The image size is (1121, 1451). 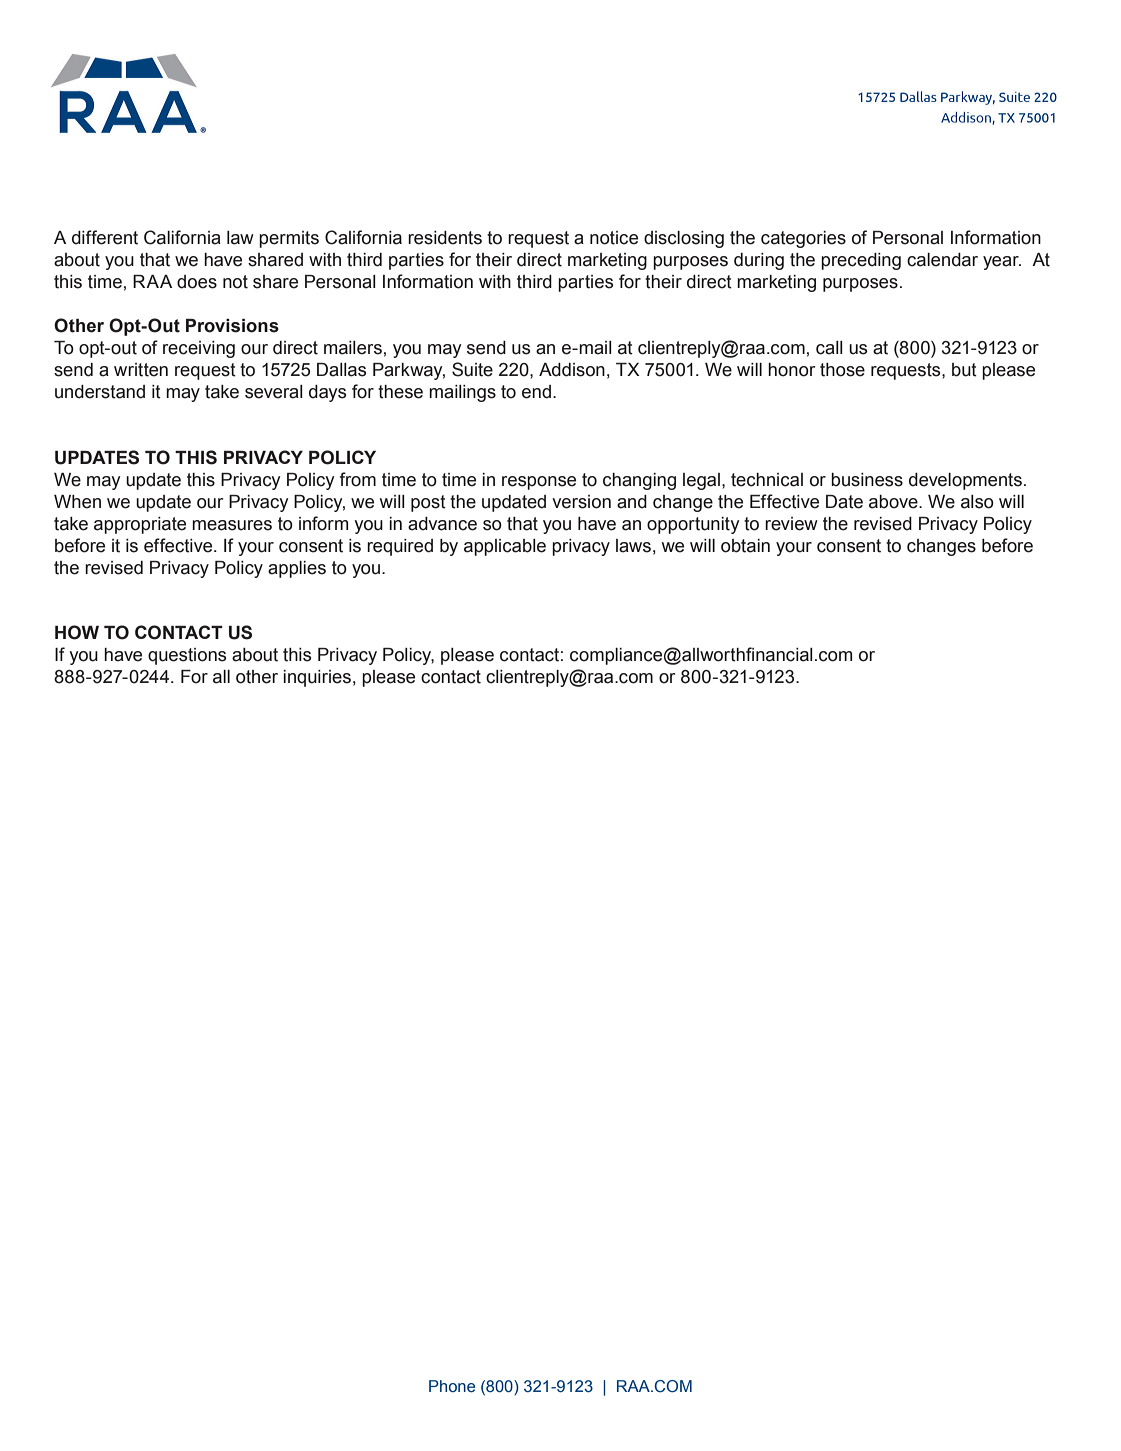 What do you see at coordinates (197, 282) in the screenshot?
I see `does` at bounding box center [197, 282].
